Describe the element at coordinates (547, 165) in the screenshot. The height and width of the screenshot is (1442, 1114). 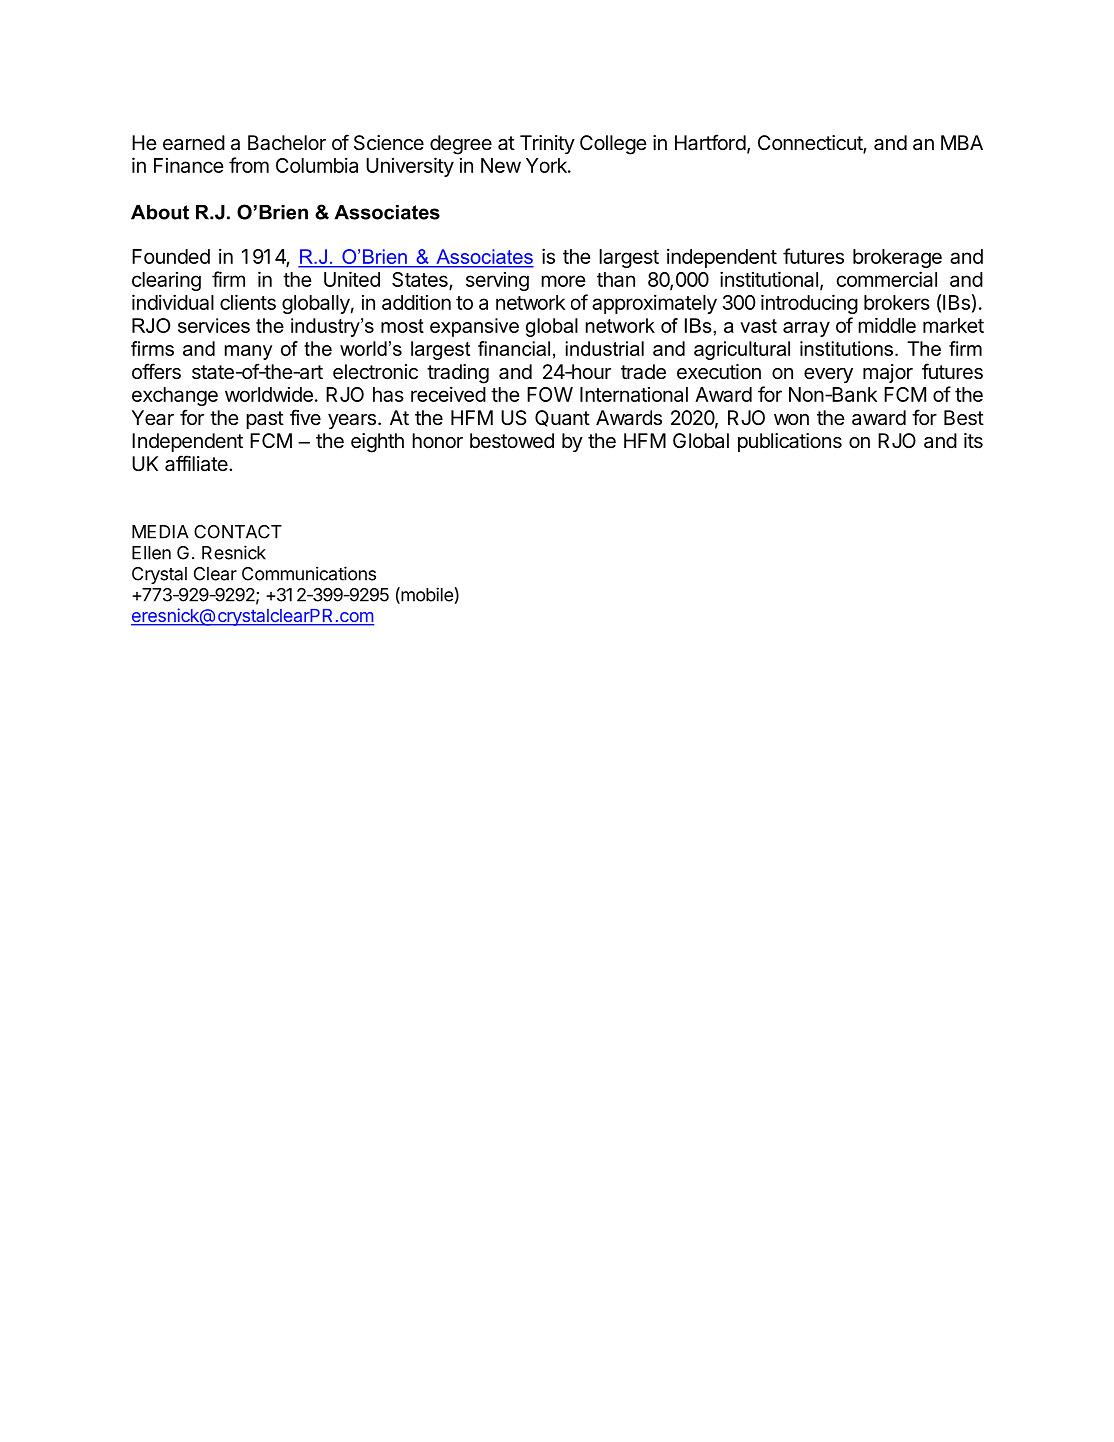
I see `York` at that location.
